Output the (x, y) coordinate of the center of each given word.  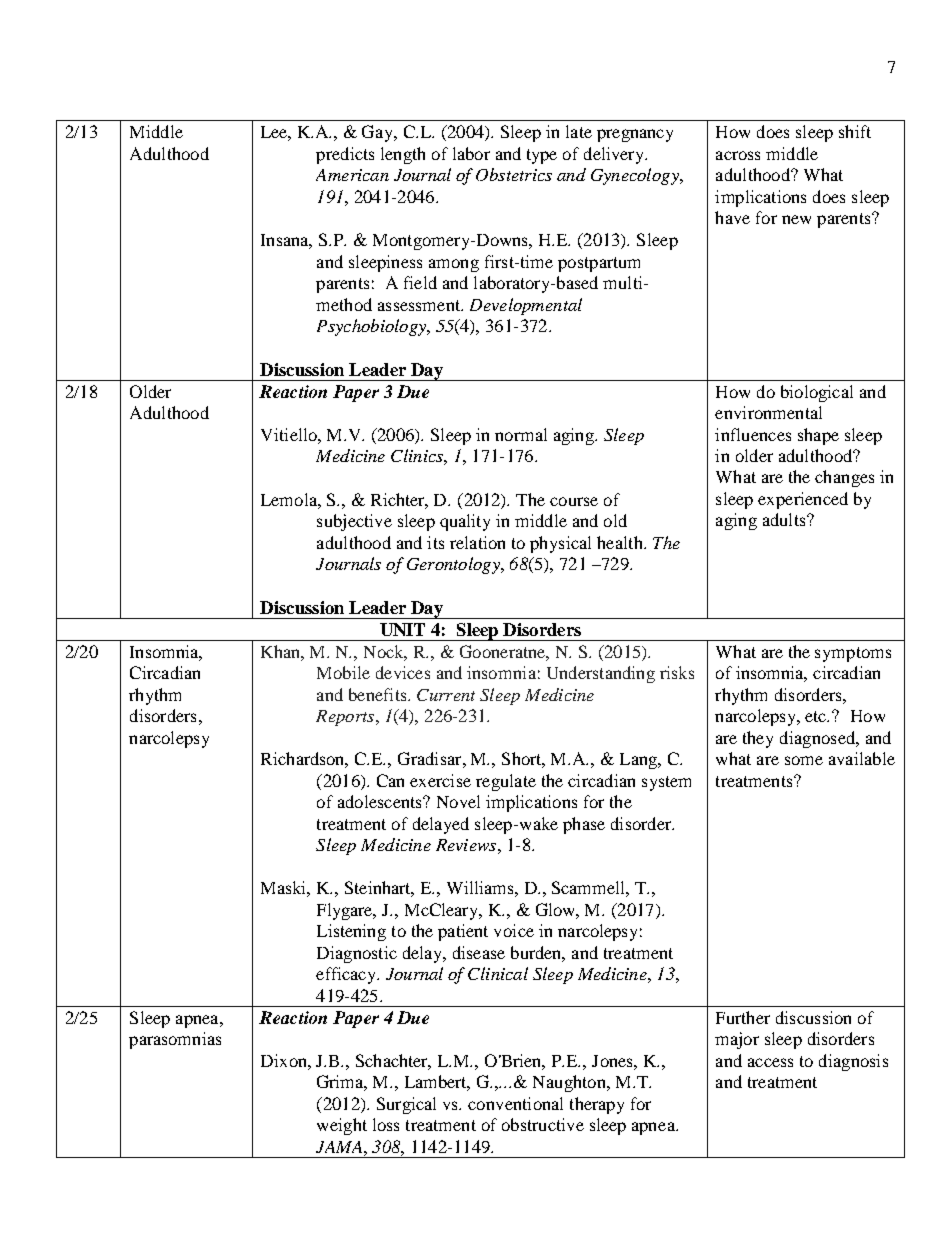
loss (386, 1124)
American (352, 175)
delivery (615, 155)
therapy (597, 1105)
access (770, 1062)
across (738, 155)
